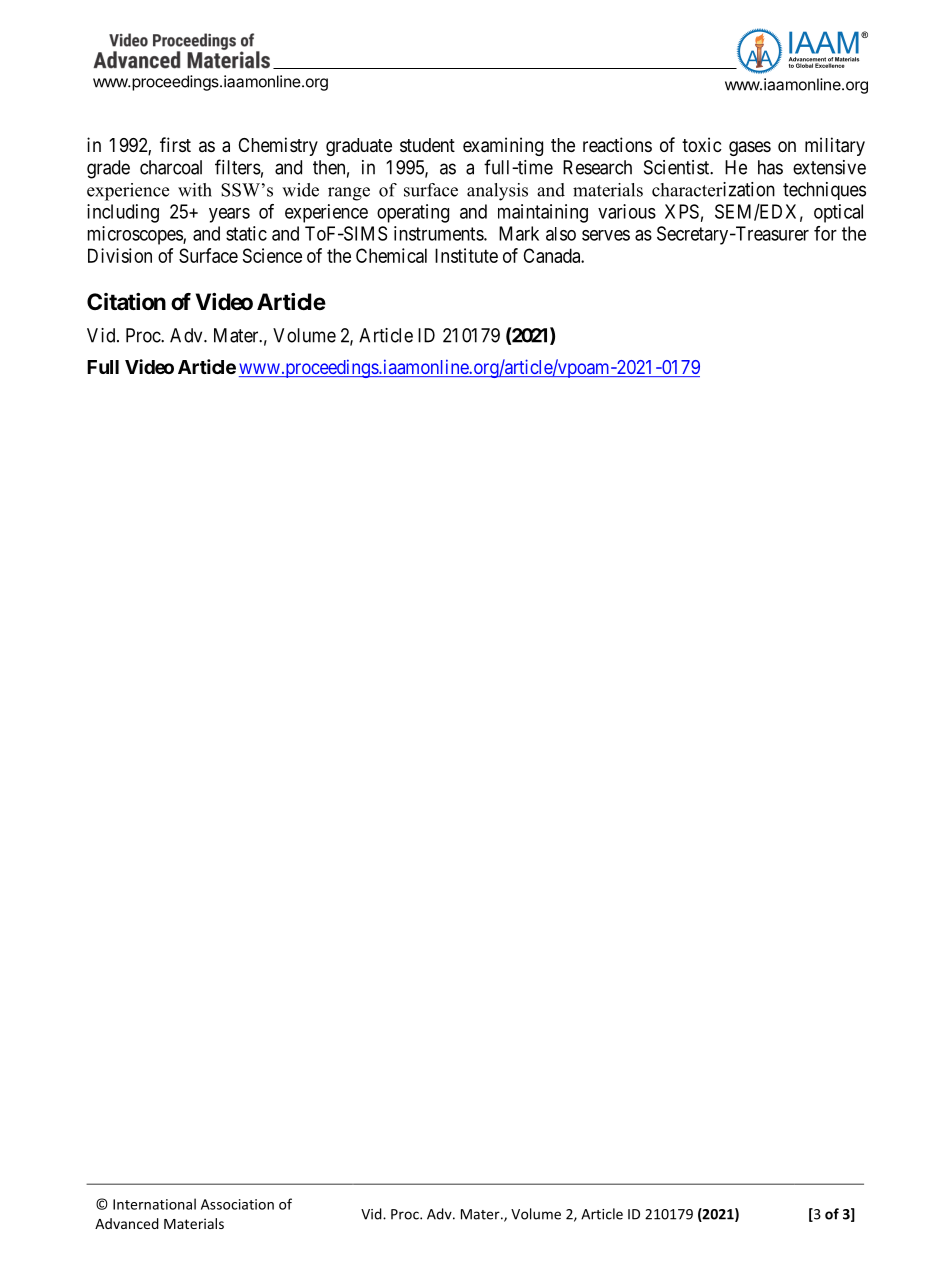 This page has height=1270, width=952. What do you see at coordinates (825, 233) in the page?
I see `for` at bounding box center [825, 233].
